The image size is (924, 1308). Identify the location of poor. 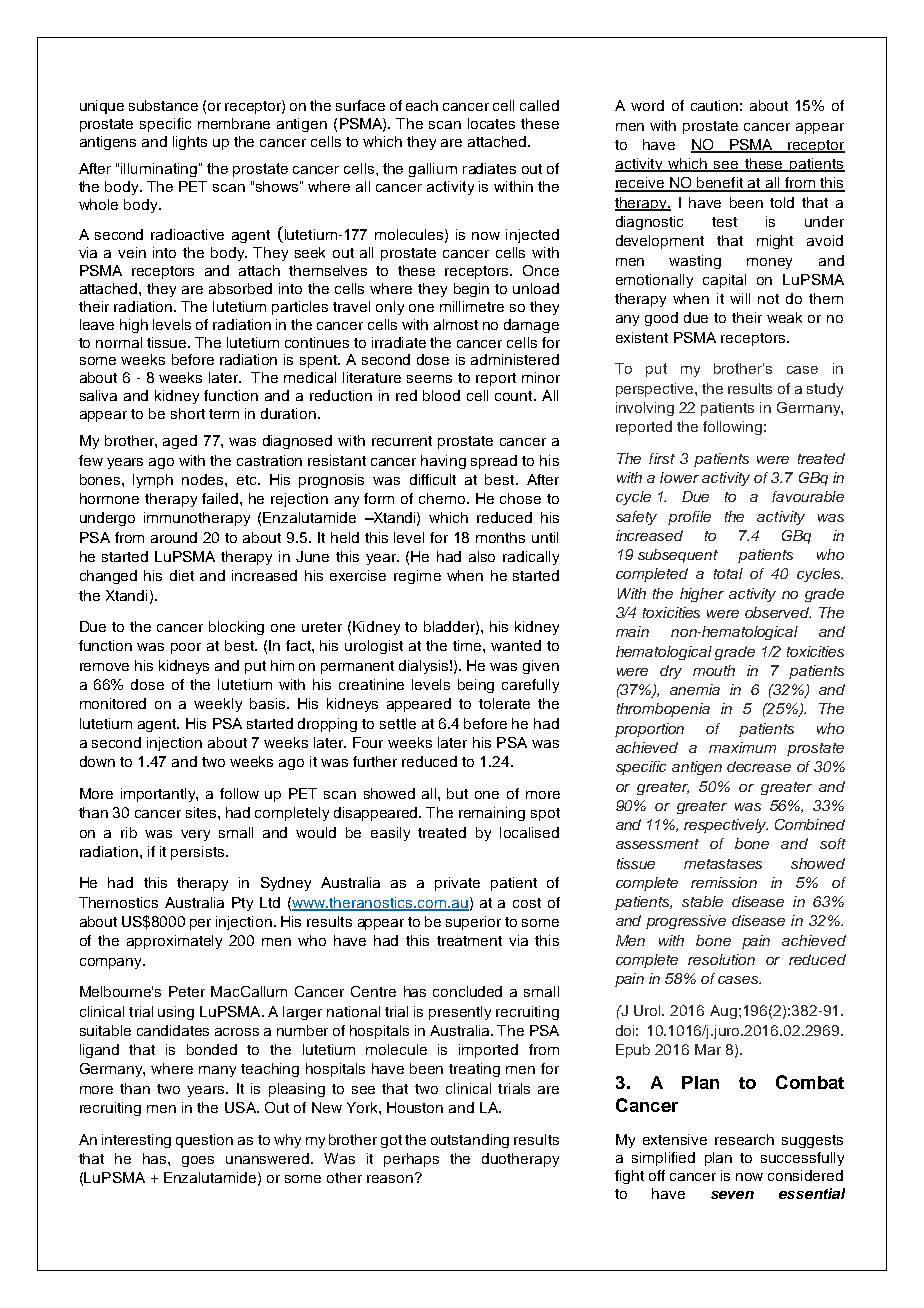
(186, 648).
